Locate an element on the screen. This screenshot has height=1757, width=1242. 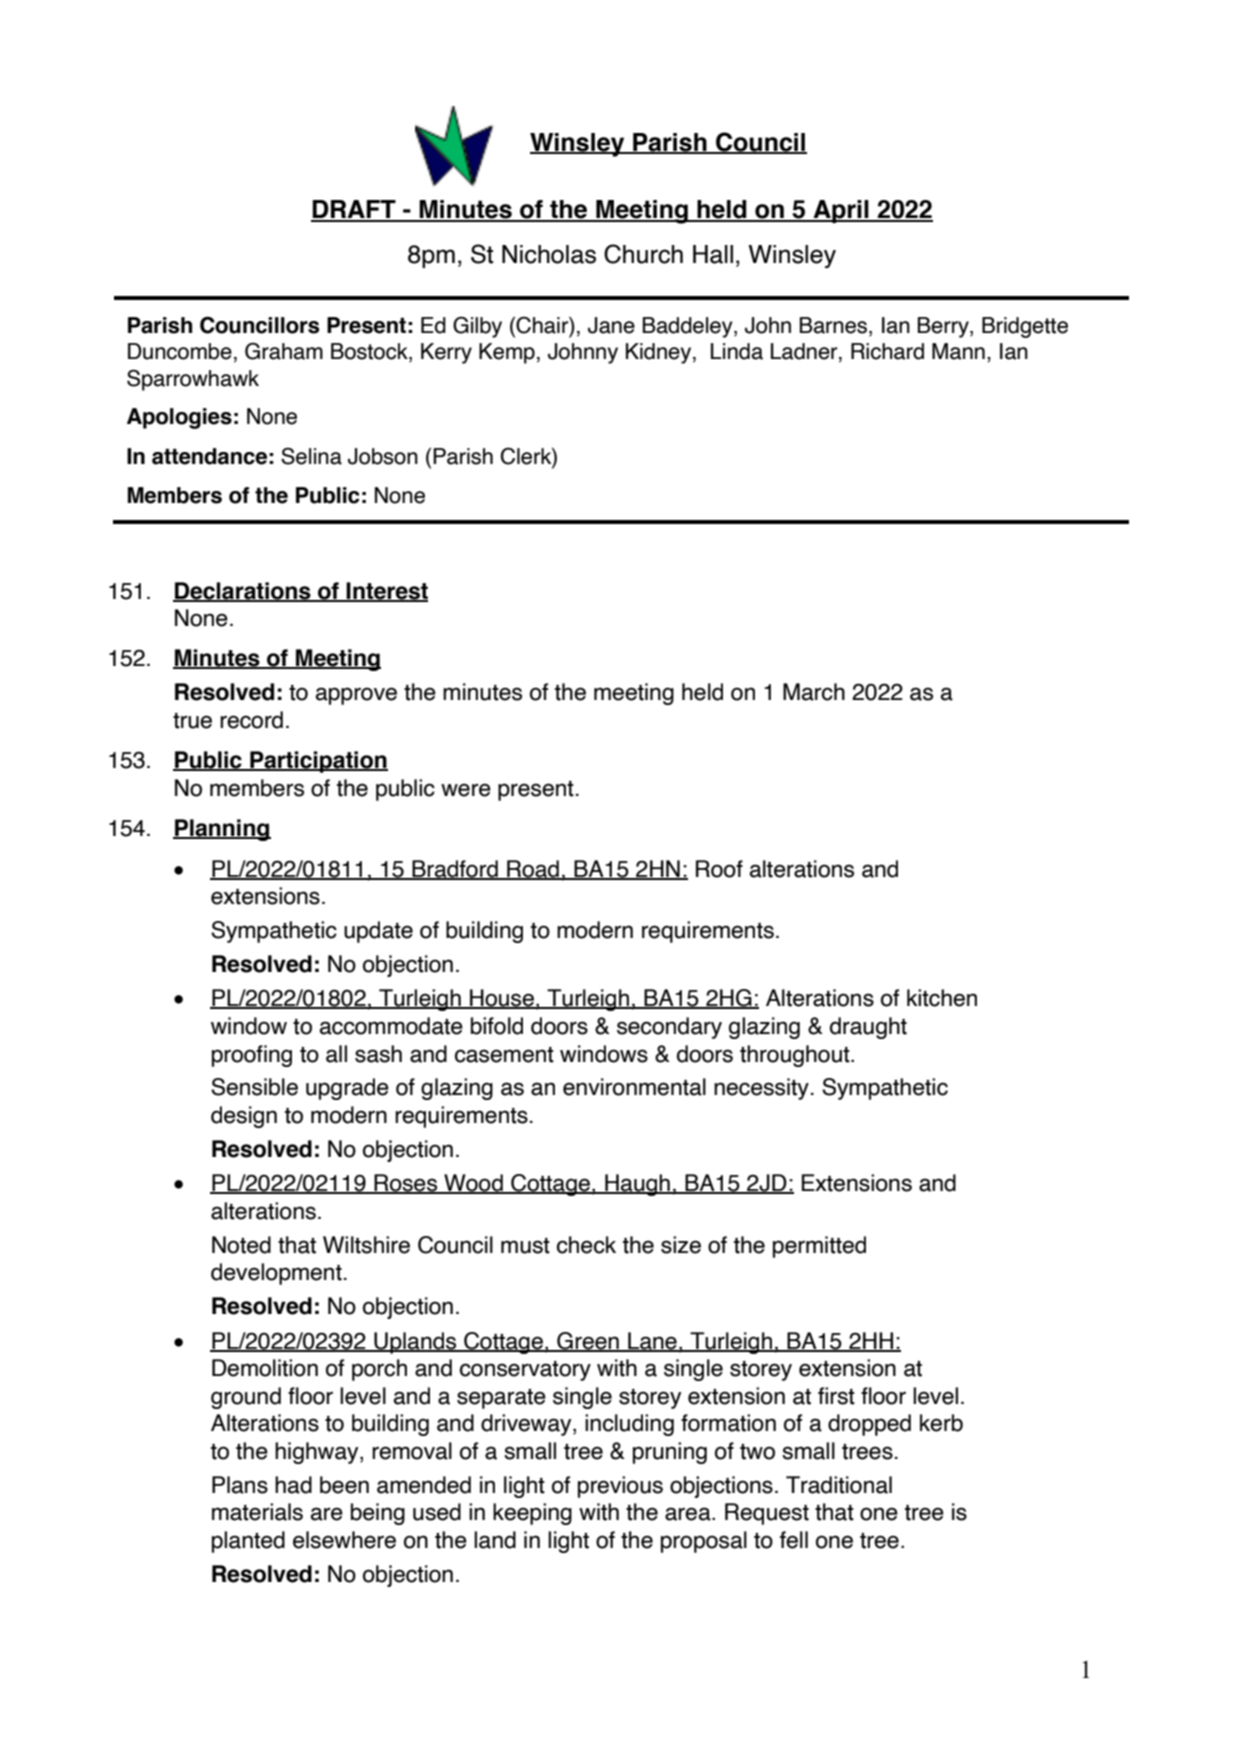
environmental is located at coordinates (634, 1087).
